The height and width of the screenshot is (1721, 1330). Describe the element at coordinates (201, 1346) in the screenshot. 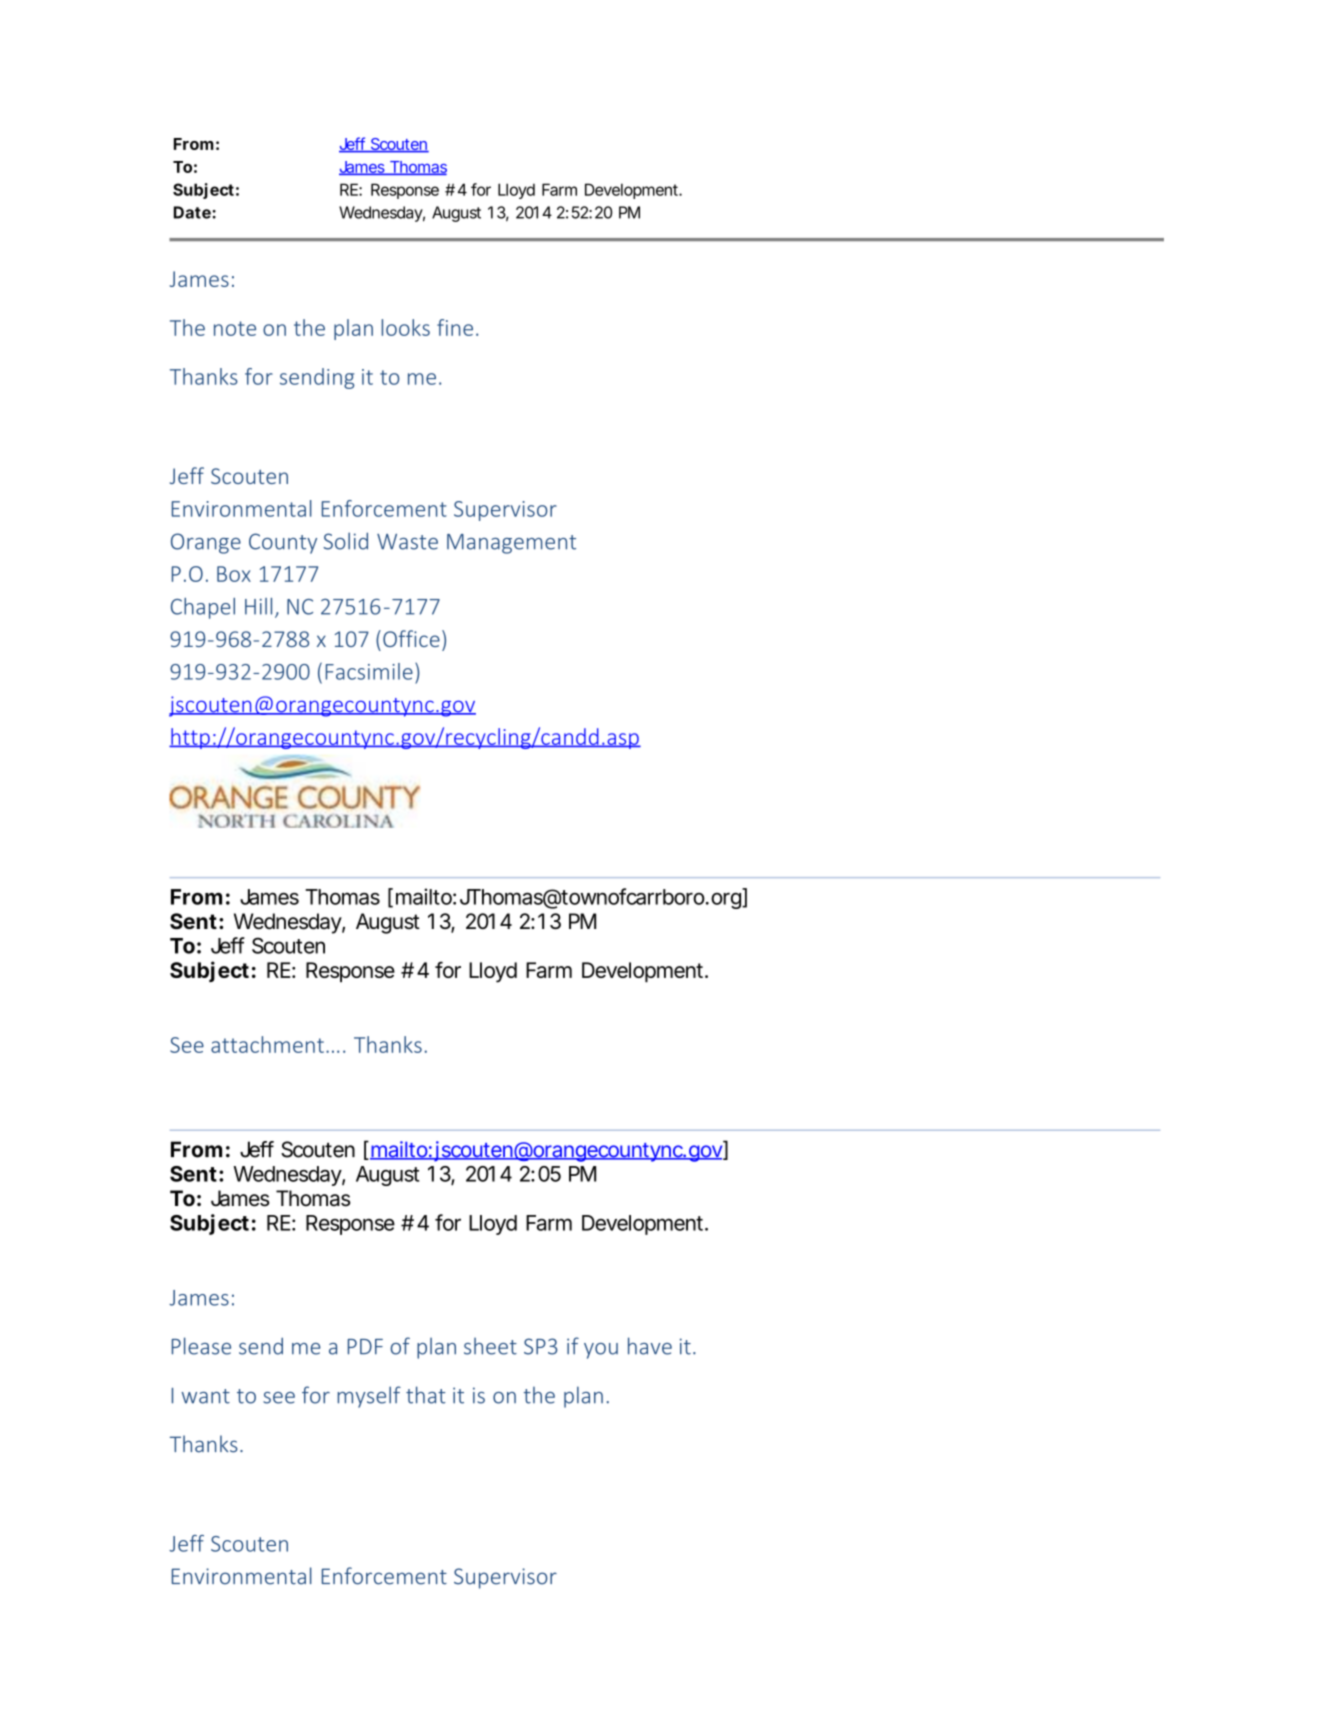

I see `Please` at that location.
